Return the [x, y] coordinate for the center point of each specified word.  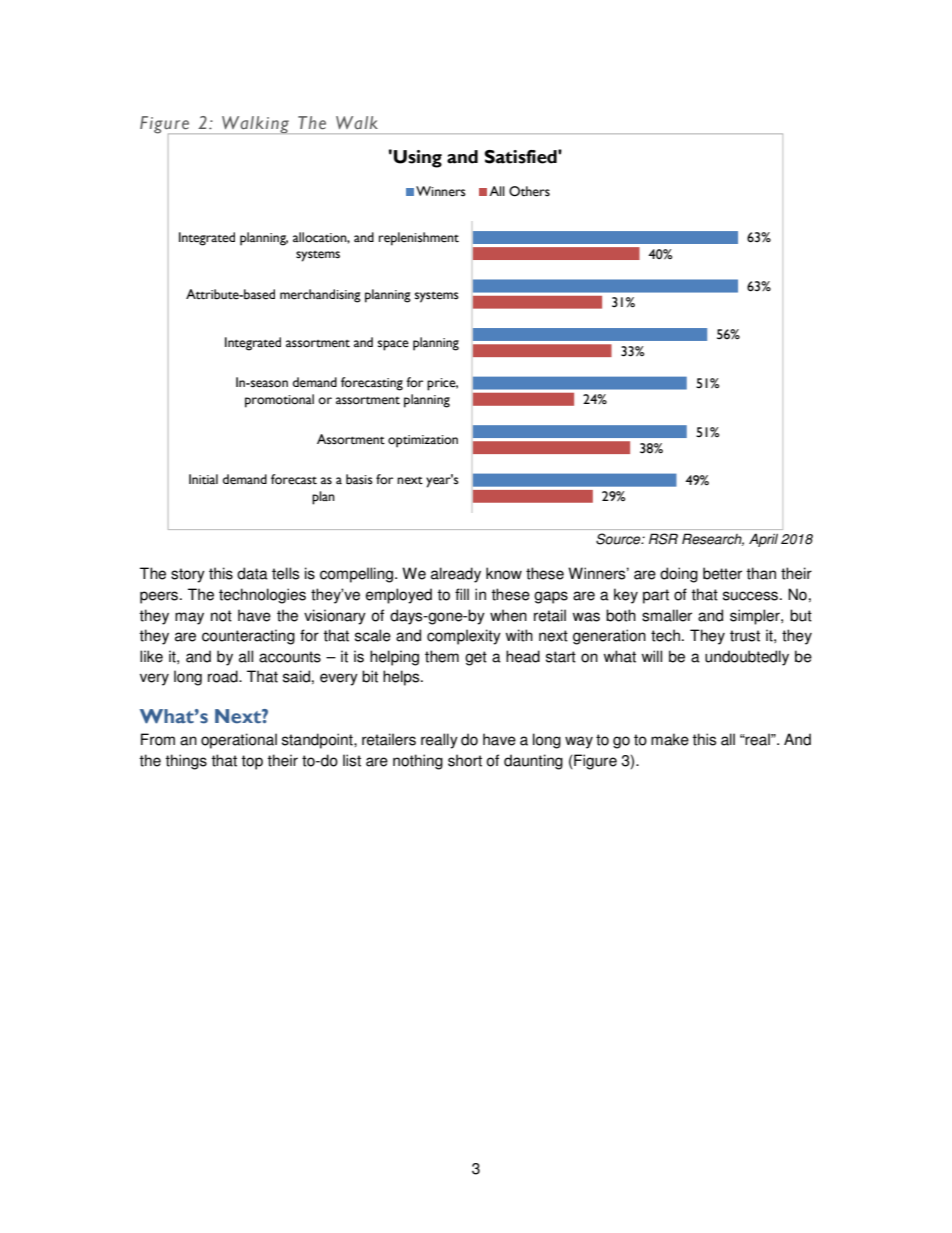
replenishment [419, 239]
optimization [423, 441]
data [252, 573]
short [465, 760]
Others [529, 191]
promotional [279, 401]
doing [679, 575]
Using [418, 159]
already [456, 575]
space [393, 345]
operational [239, 741]
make [670, 739]
